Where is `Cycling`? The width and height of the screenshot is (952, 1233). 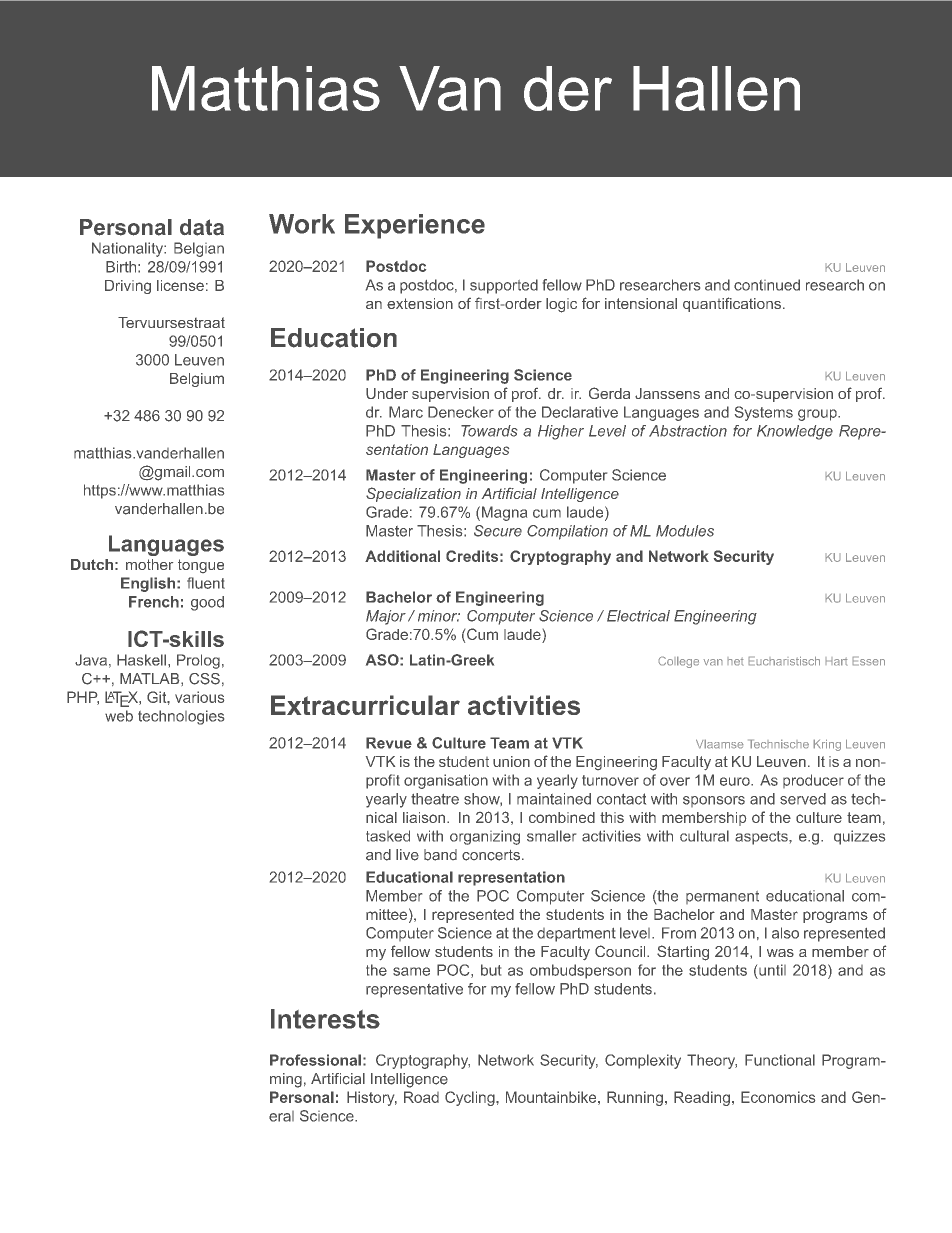
Cycling is located at coordinates (471, 1098).
